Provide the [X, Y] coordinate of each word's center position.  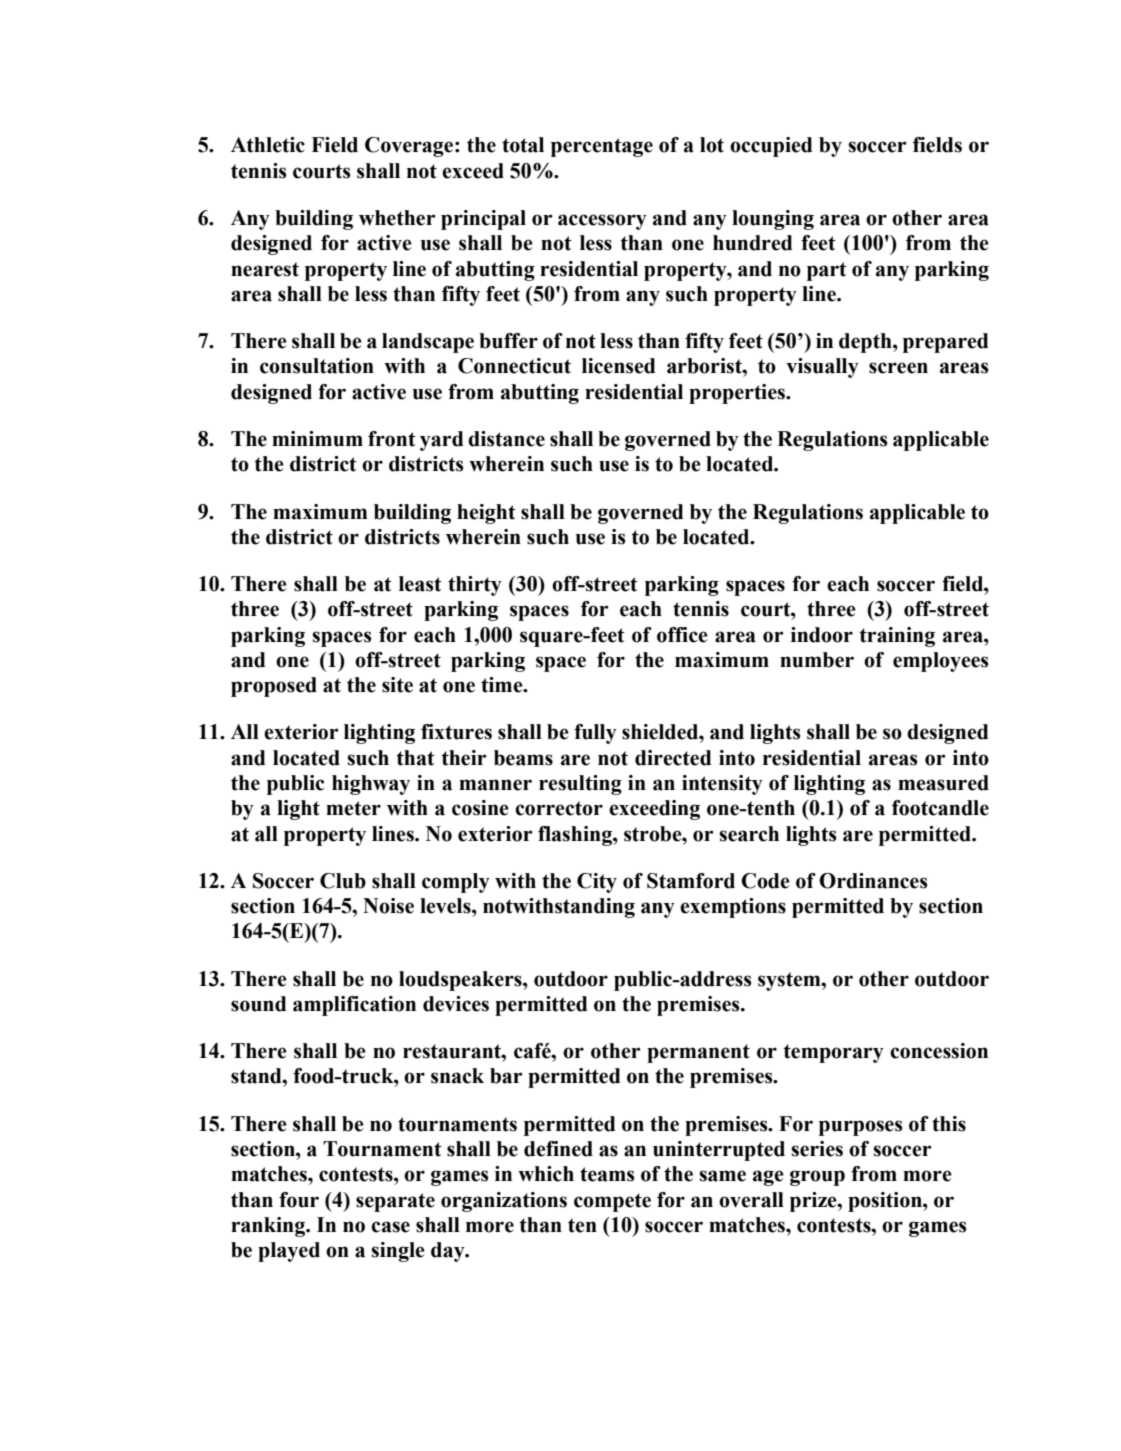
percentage [602, 147]
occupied [771, 147]
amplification [354, 1006]
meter [353, 808]
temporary [834, 1053]
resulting [580, 785]
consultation [317, 366]
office [682, 635]
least [420, 584]
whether [397, 218]
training [897, 637]
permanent [698, 1053]
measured [943, 783]
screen [898, 368]
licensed [619, 366]
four [299, 1200]
